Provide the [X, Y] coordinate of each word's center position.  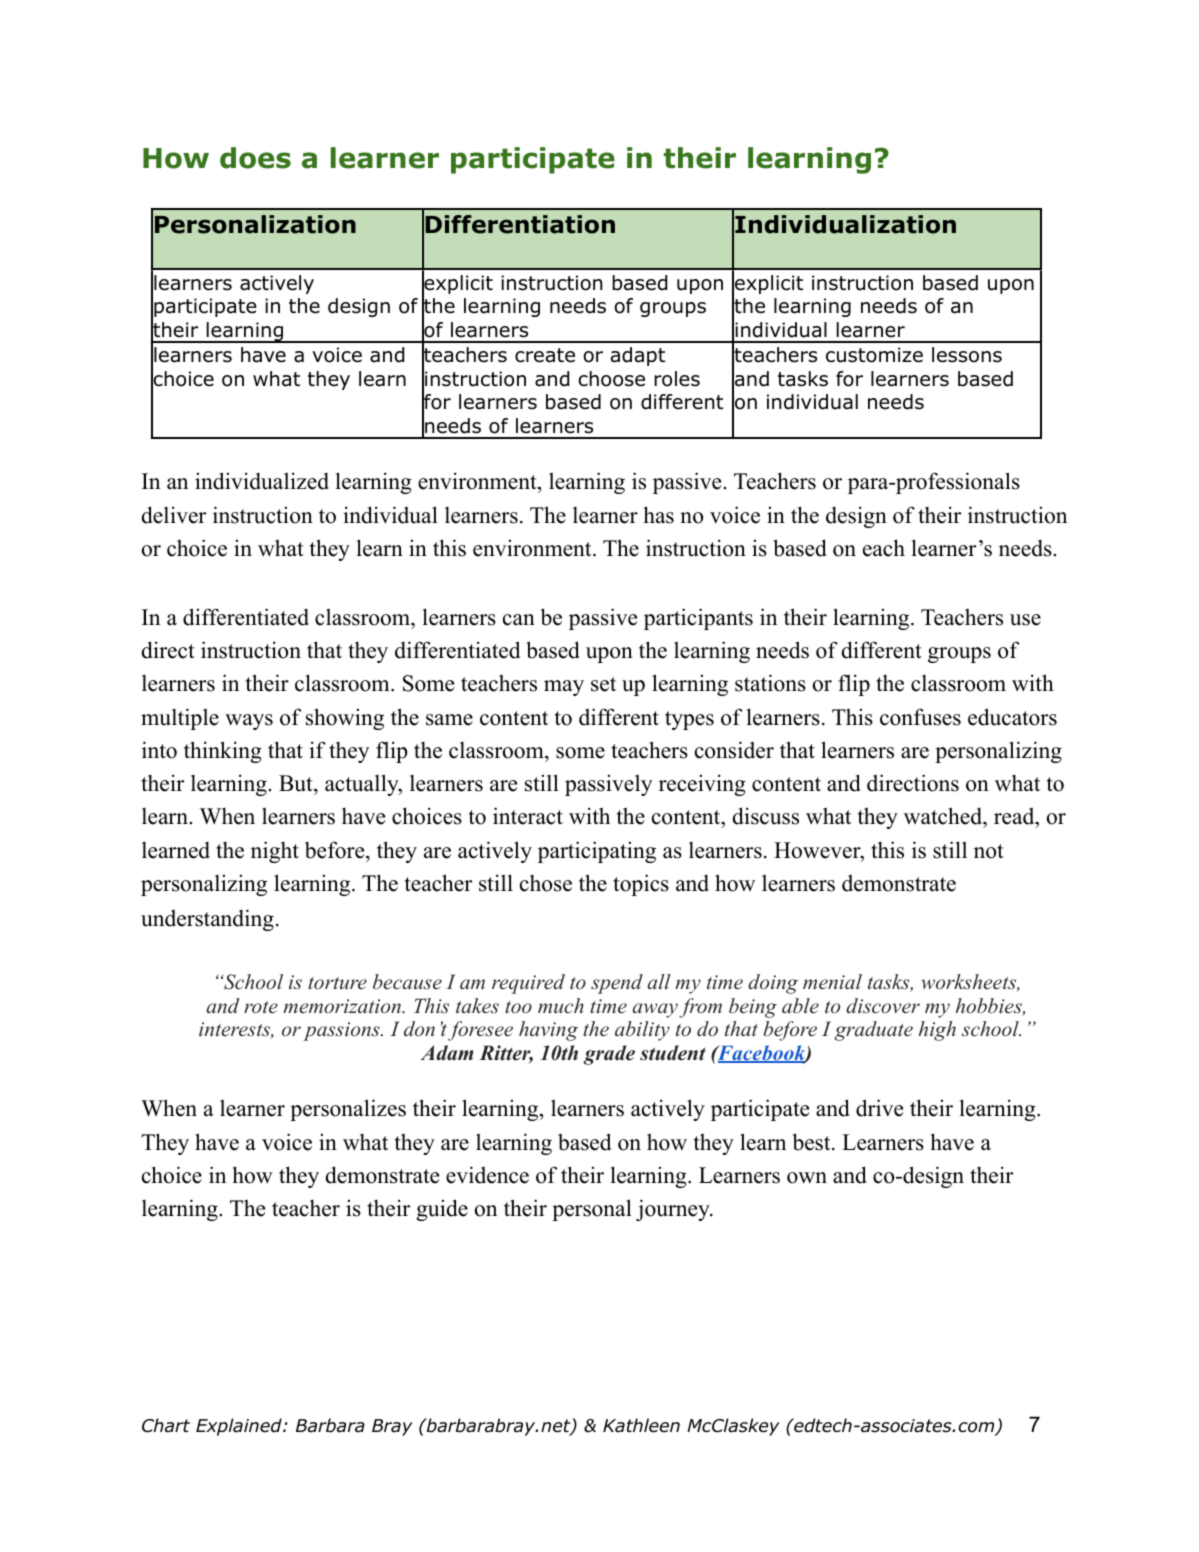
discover [883, 1006]
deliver [173, 515]
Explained [240, 1427]
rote [261, 1007]
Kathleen [641, 1425]
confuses [920, 717]
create [545, 355]
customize [874, 355]
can [519, 620]
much [561, 1006]
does [255, 158]
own [807, 1178]
